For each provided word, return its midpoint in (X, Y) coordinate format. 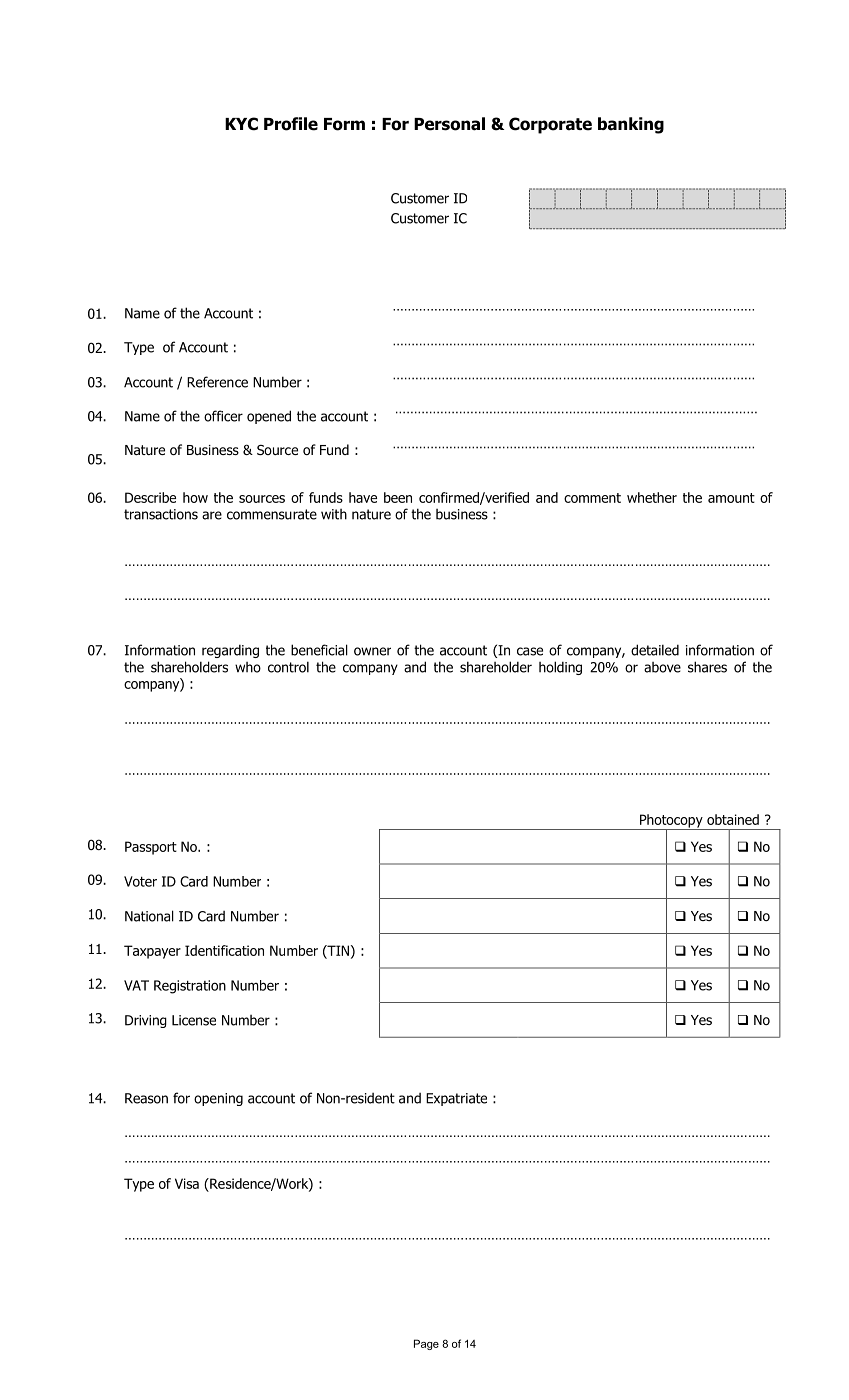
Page (426, 1344)
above (662, 667)
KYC (241, 124)
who (248, 667)
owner (372, 651)
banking (631, 125)
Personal (449, 124)
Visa (187, 1183)
